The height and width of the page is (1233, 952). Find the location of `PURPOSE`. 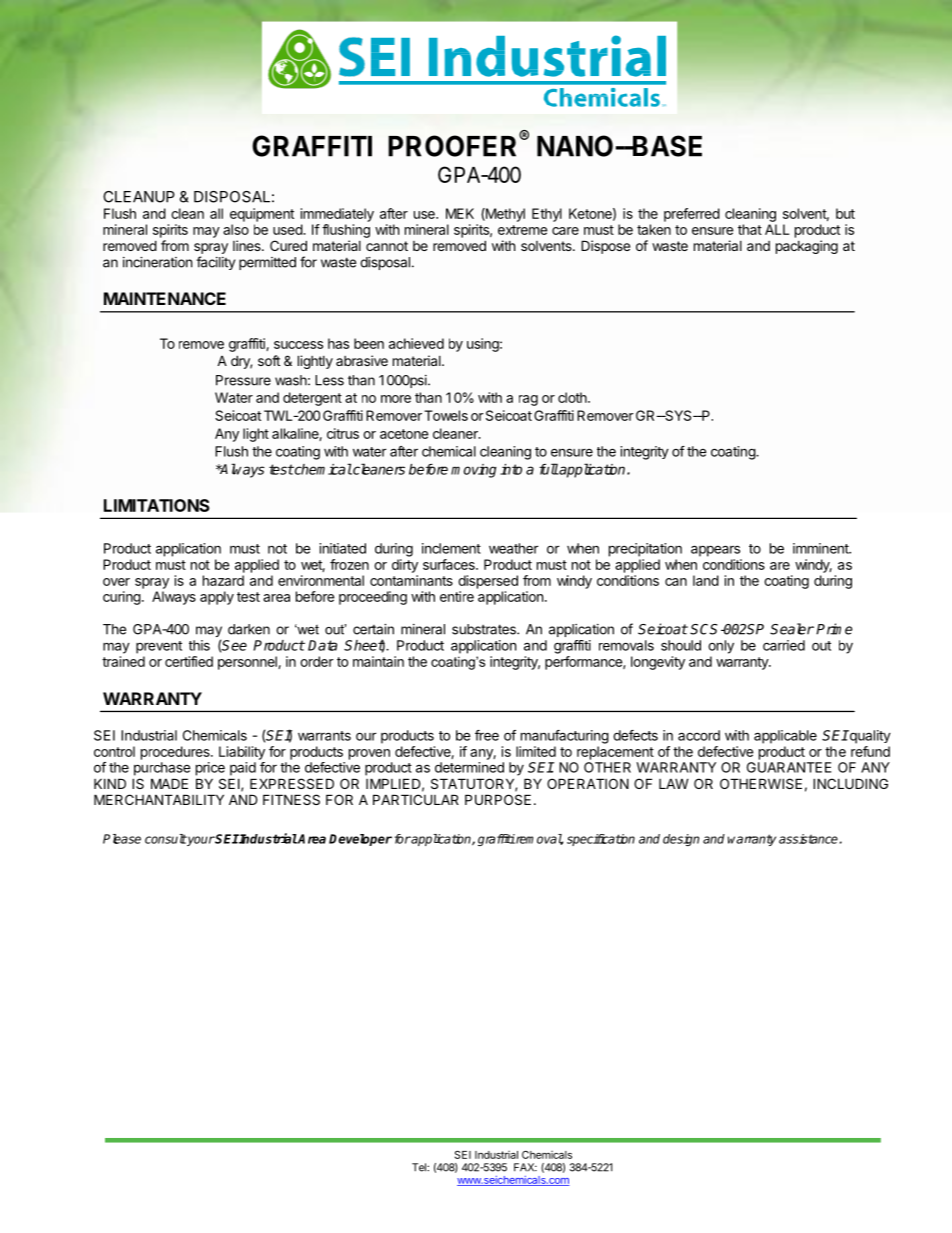

PURPOSE is located at coordinates (498, 799).
